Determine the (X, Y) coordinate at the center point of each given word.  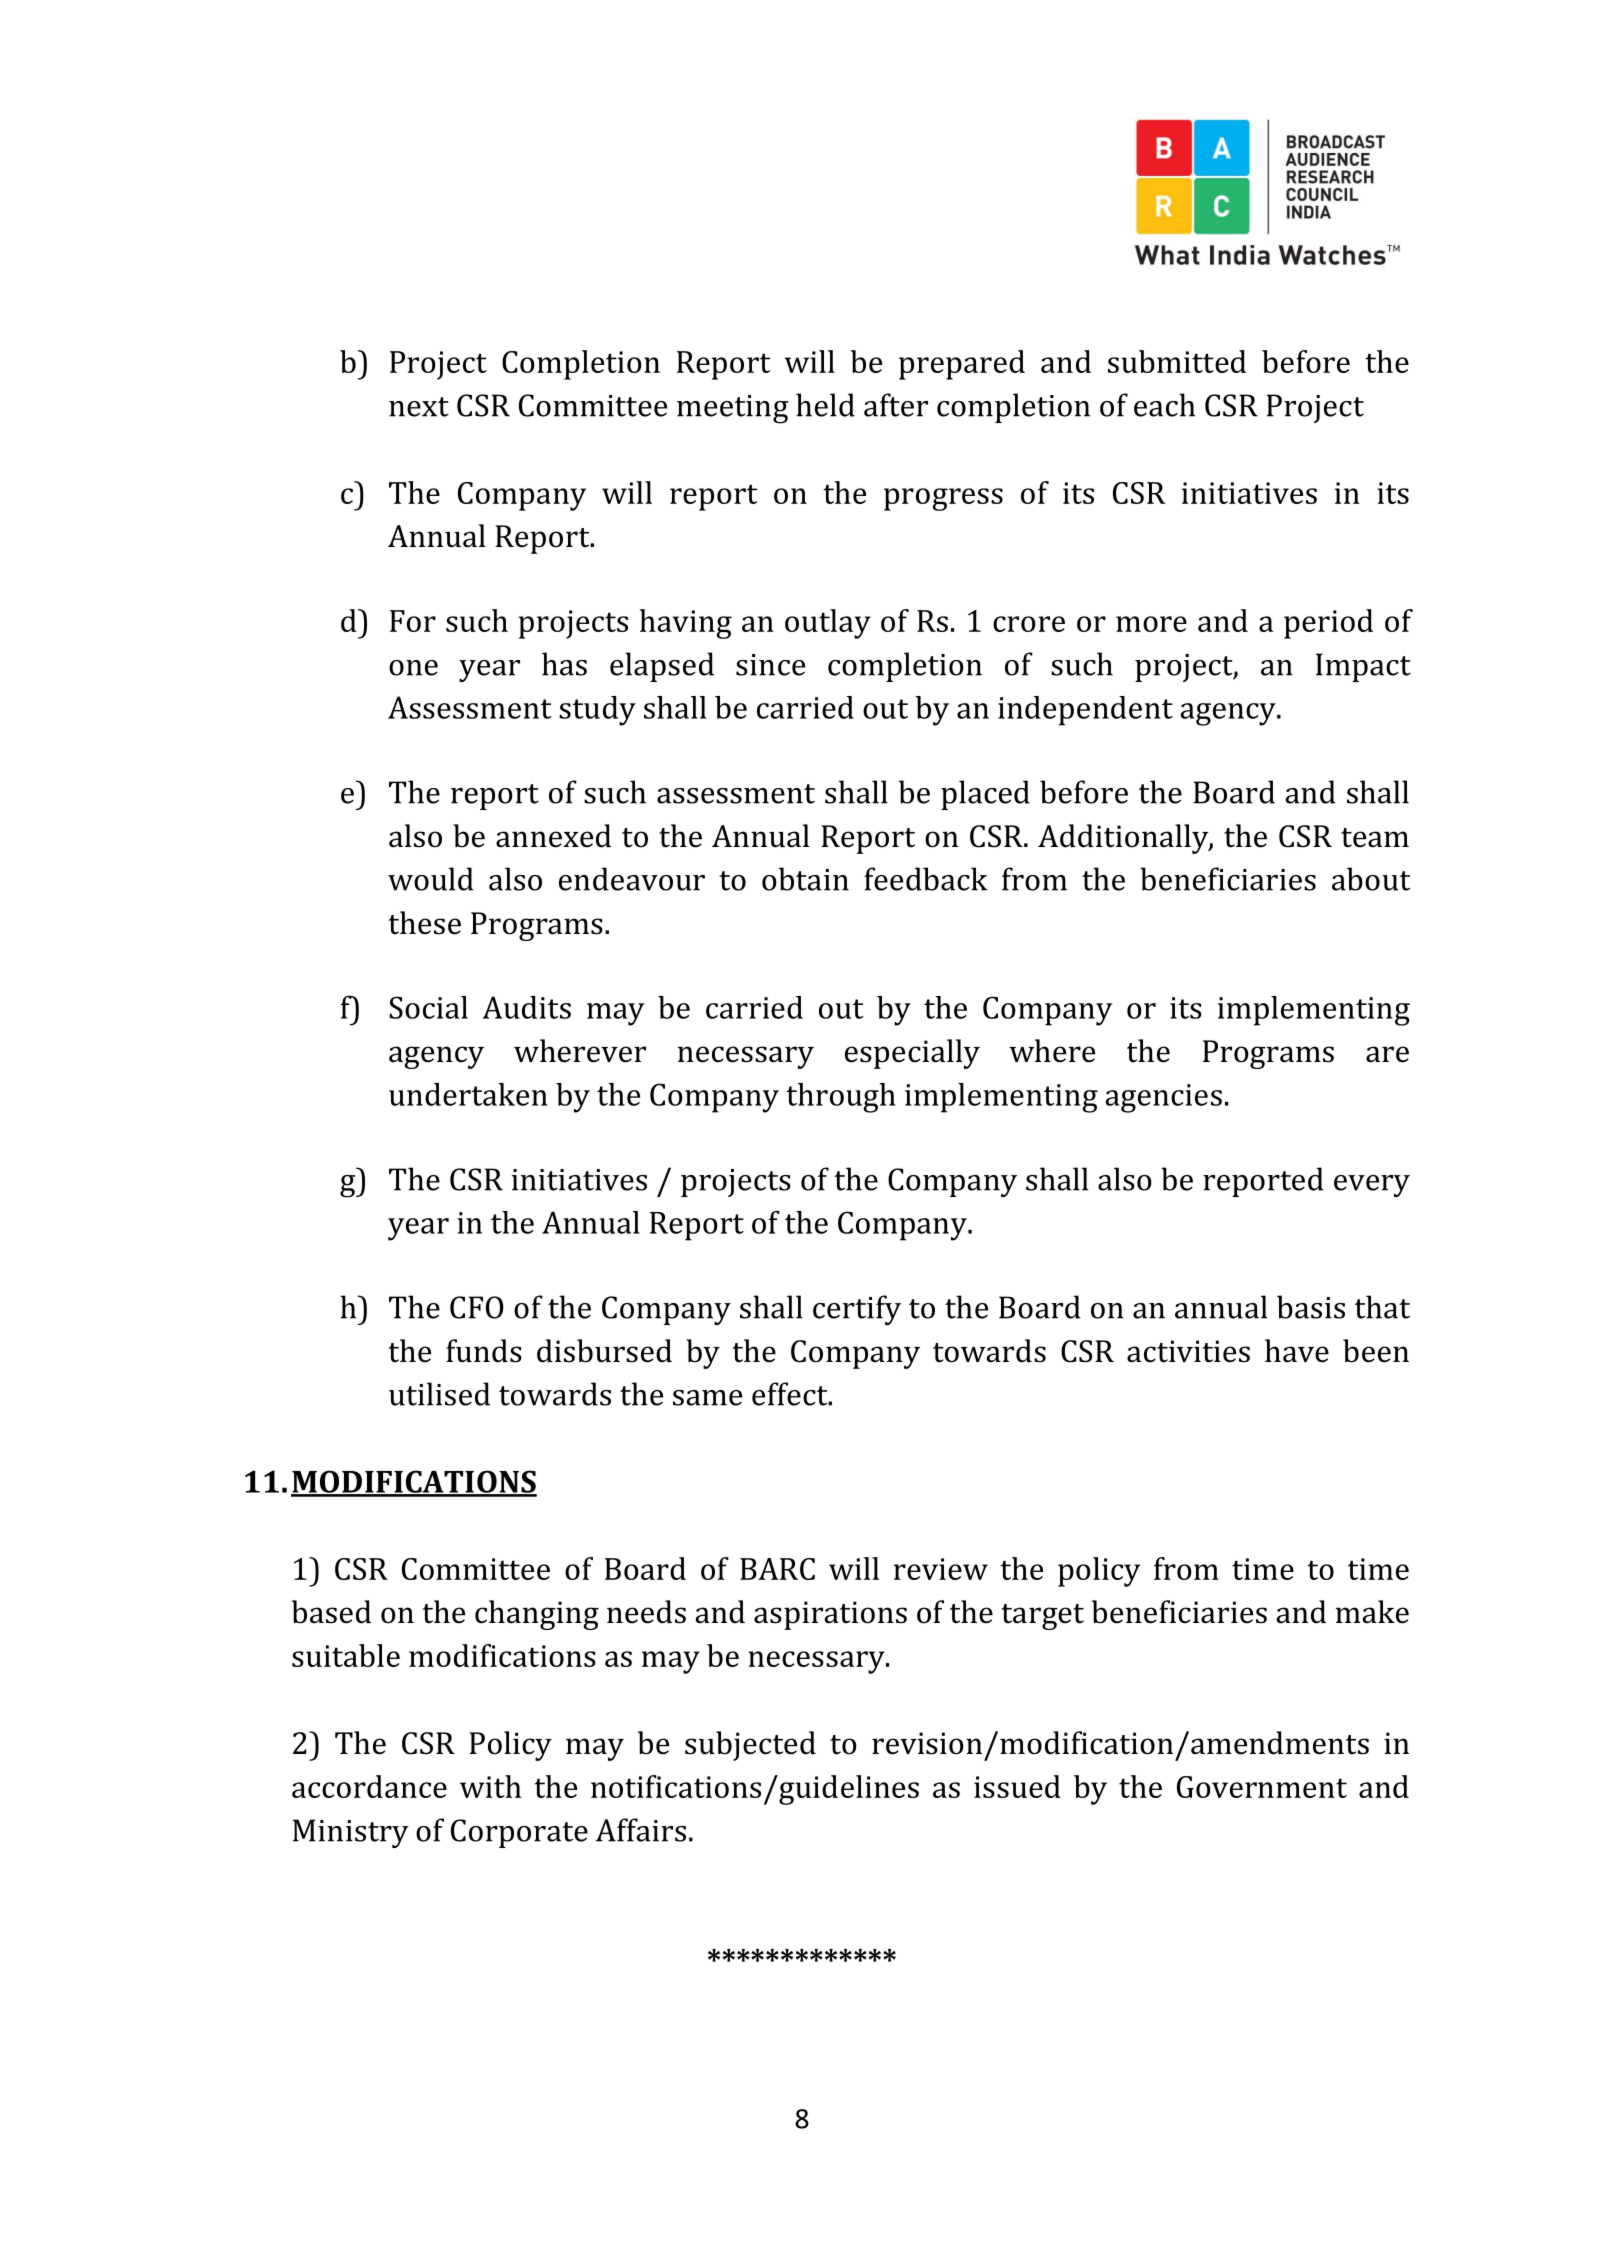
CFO (477, 1307)
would (431, 879)
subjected (750, 1746)
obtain (805, 879)
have (1297, 1351)
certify (857, 1310)
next (419, 407)
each (1164, 405)
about (1371, 879)
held (825, 405)
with (490, 1786)
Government (1262, 1787)
